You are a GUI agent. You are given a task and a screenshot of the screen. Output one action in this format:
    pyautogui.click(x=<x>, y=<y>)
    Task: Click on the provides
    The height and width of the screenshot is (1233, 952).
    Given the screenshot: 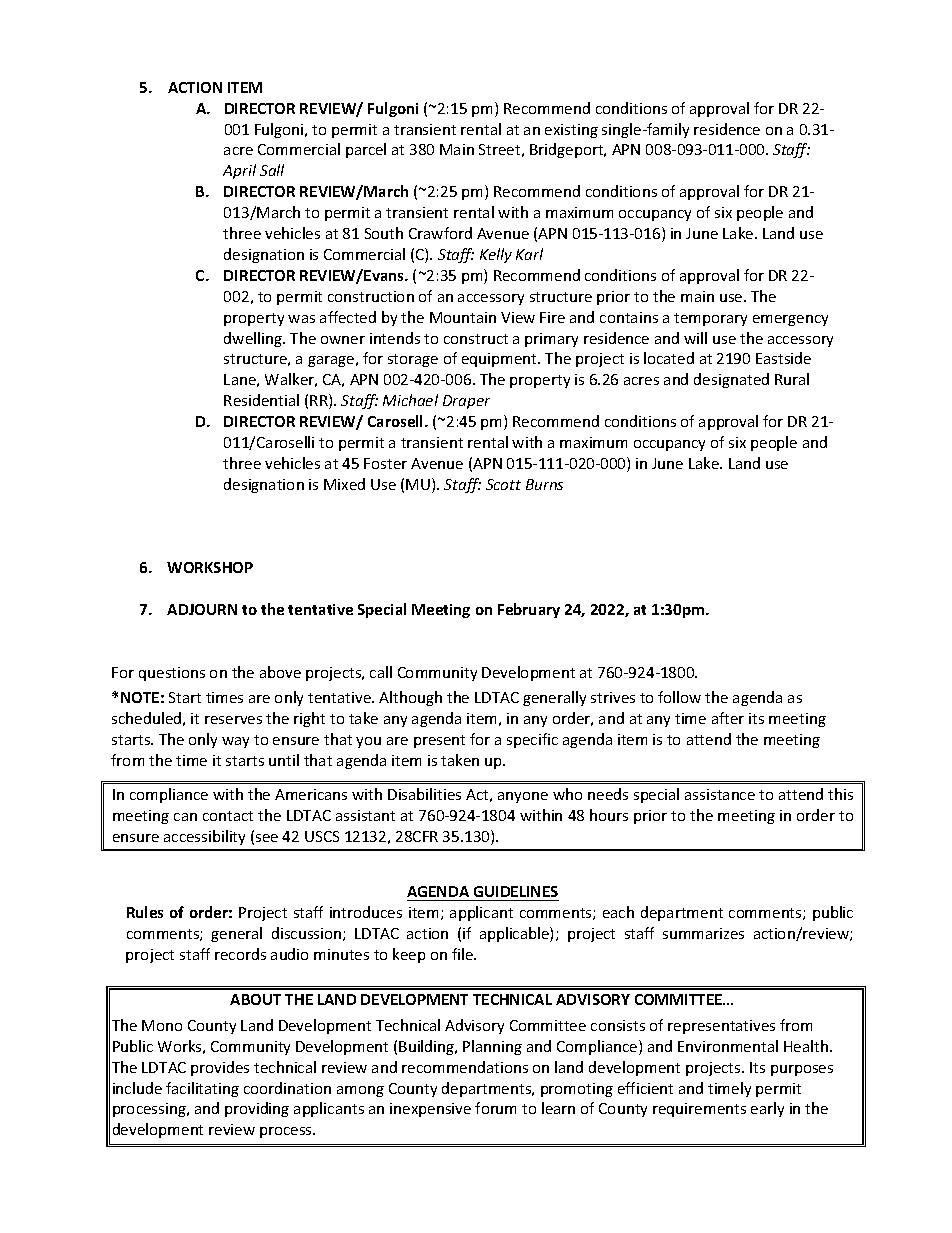 What is the action you would take?
    pyautogui.click(x=220, y=1068)
